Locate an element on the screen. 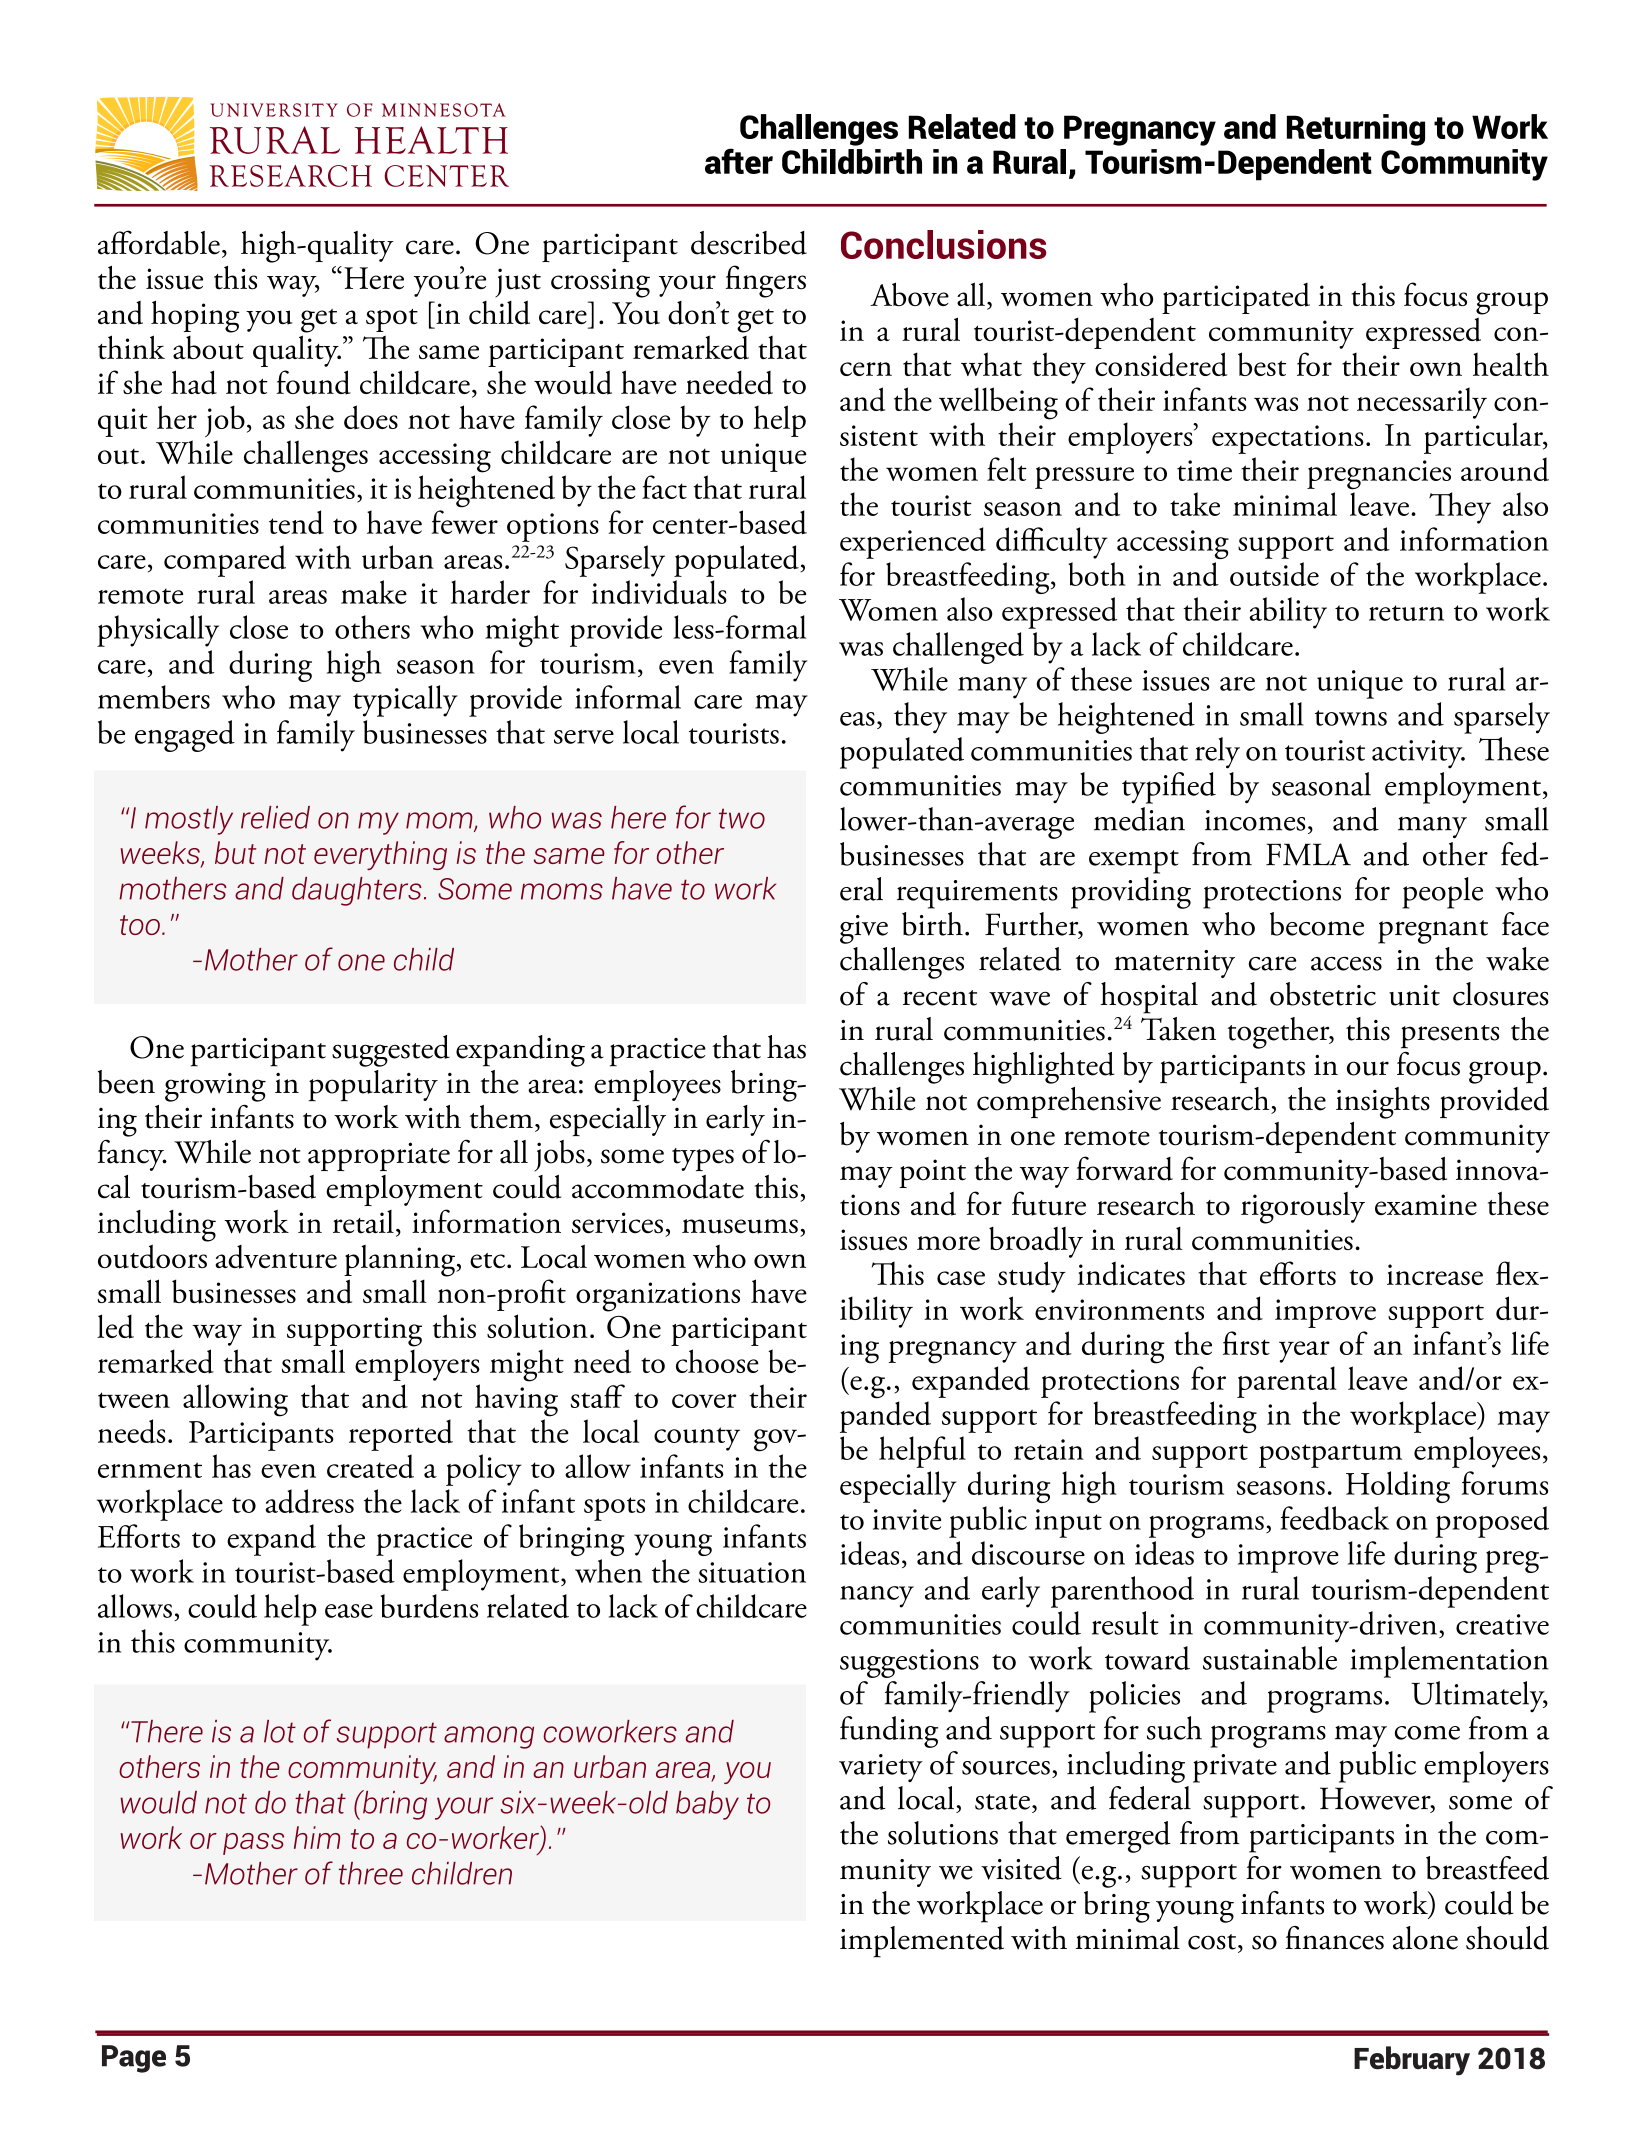 The width and height of the screenshot is (1646, 2130). towns is located at coordinates (1351, 718).
